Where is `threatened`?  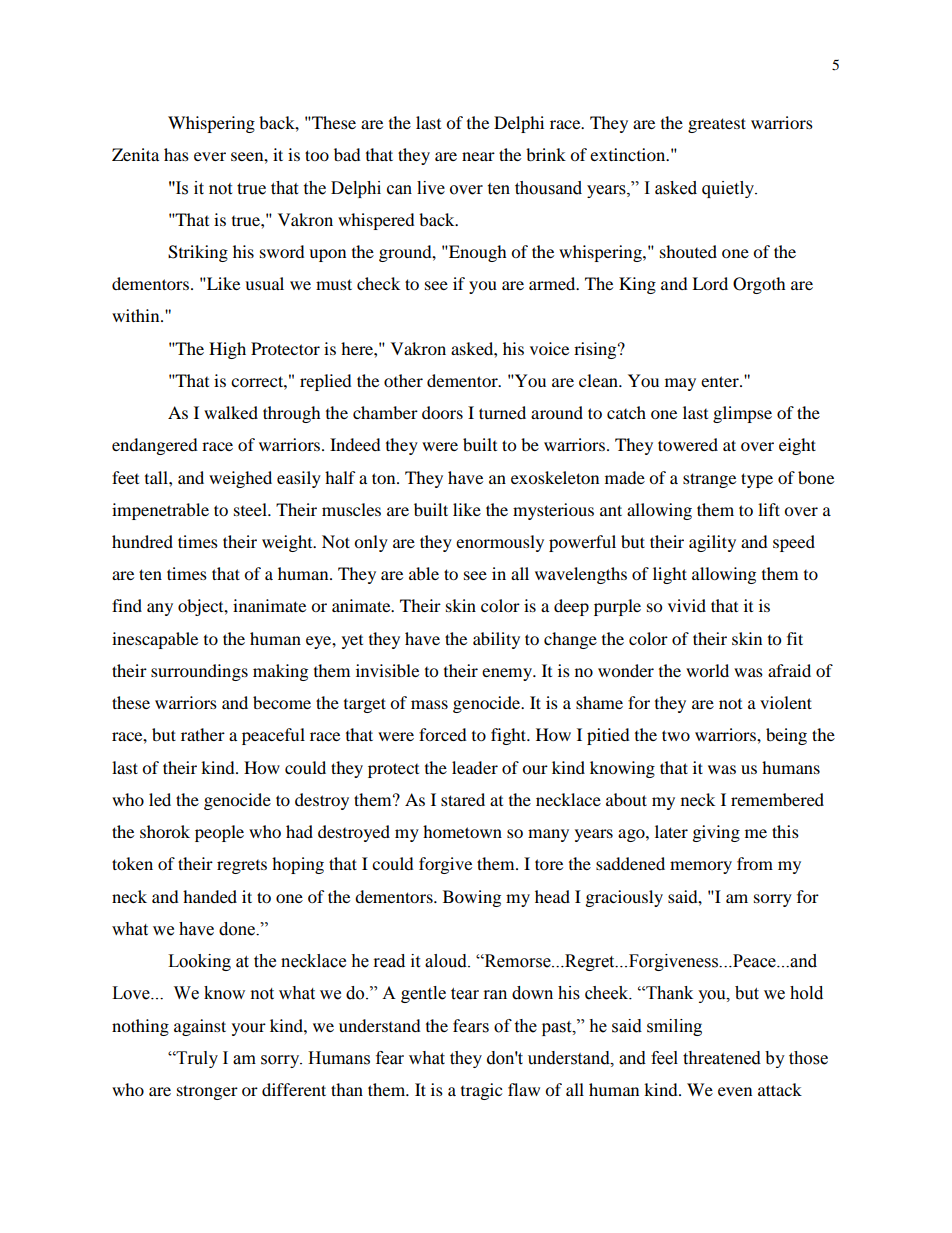 threatened is located at coordinates (722, 1058).
